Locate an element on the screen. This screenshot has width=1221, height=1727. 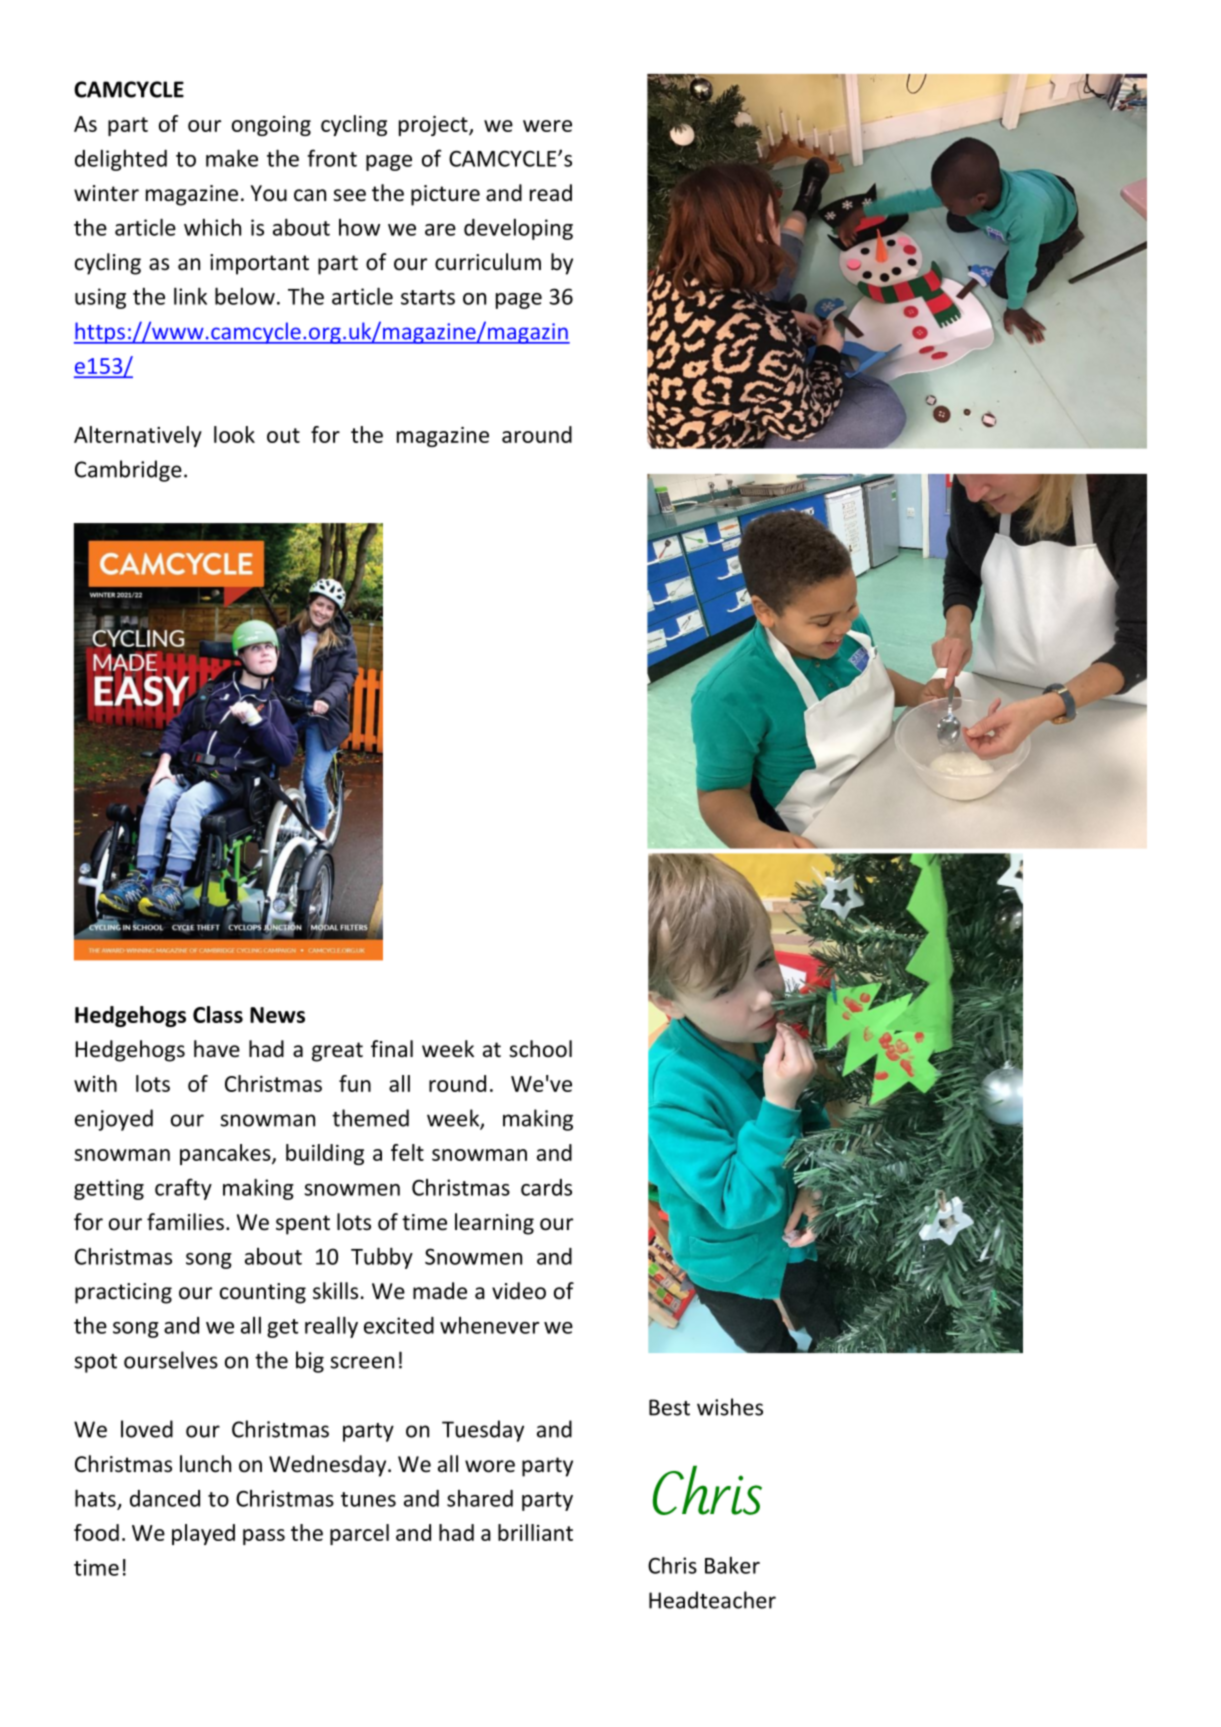
picture is located at coordinates (445, 195).
